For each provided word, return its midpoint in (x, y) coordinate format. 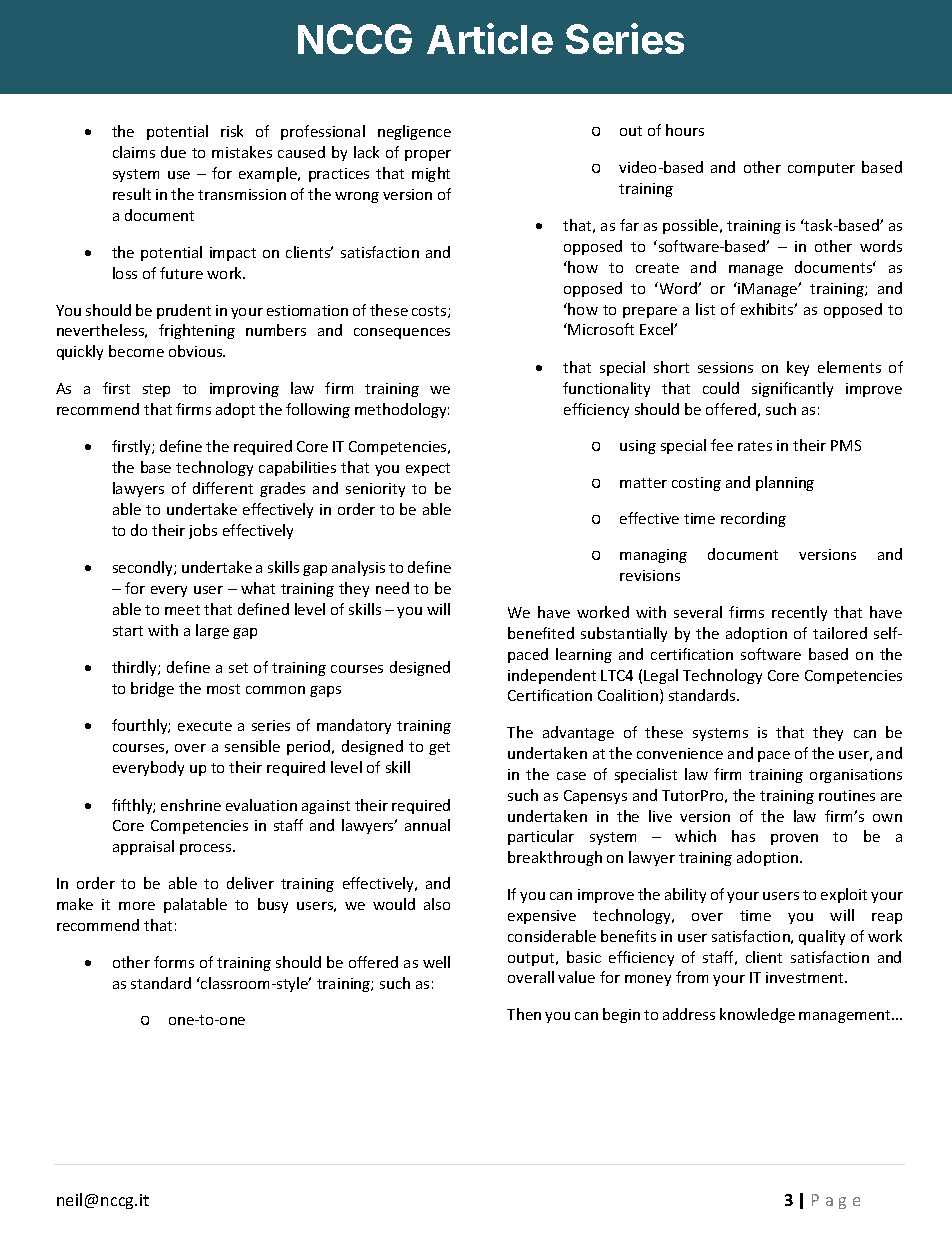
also (437, 904)
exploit (844, 895)
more (137, 906)
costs (430, 312)
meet (182, 610)
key (798, 368)
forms (174, 962)
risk (232, 131)
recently (799, 613)
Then (524, 1014)
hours (685, 130)
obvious (197, 351)
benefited (541, 633)
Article (490, 38)
